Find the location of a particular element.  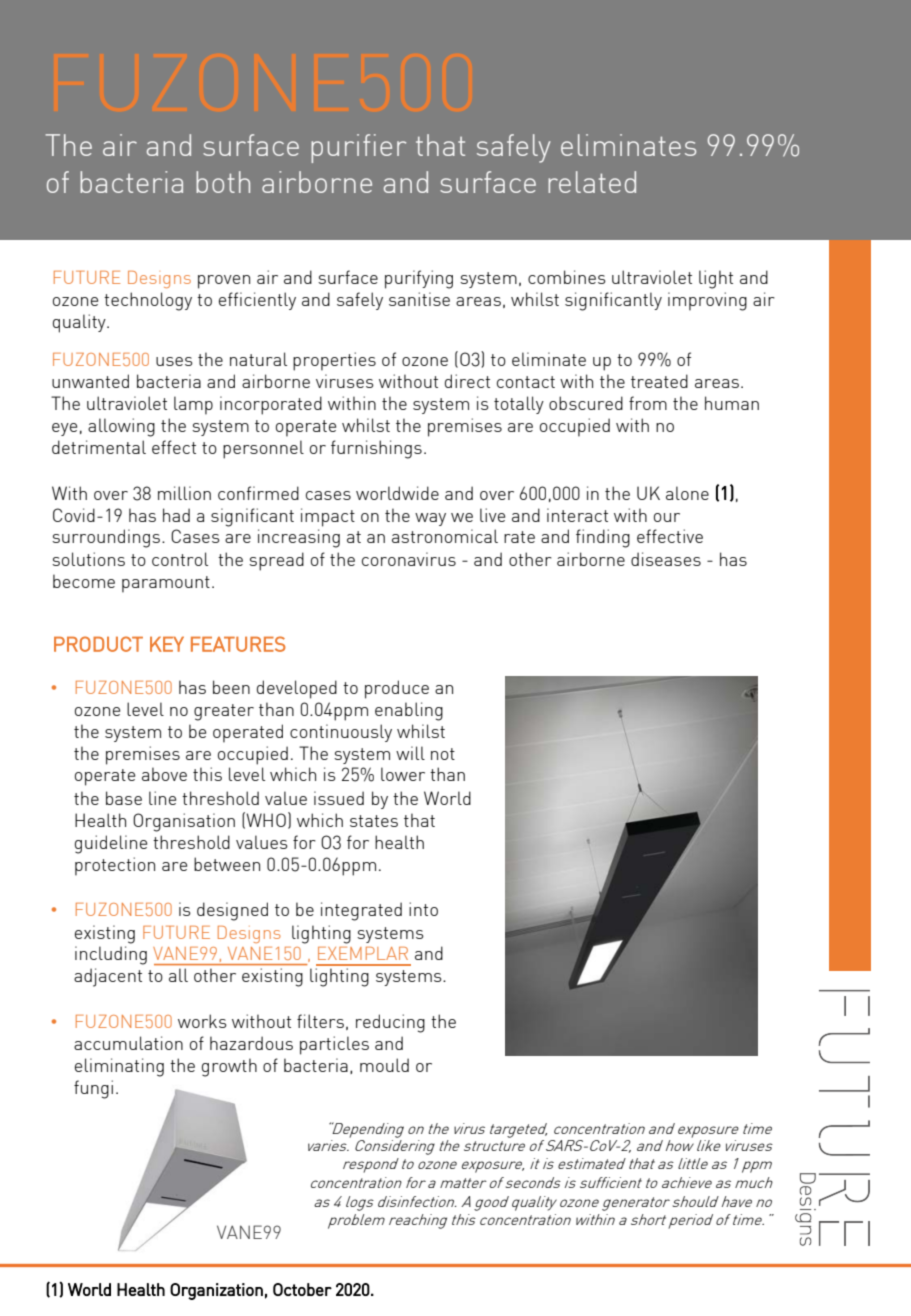

related is located at coordinates (592, 182).
